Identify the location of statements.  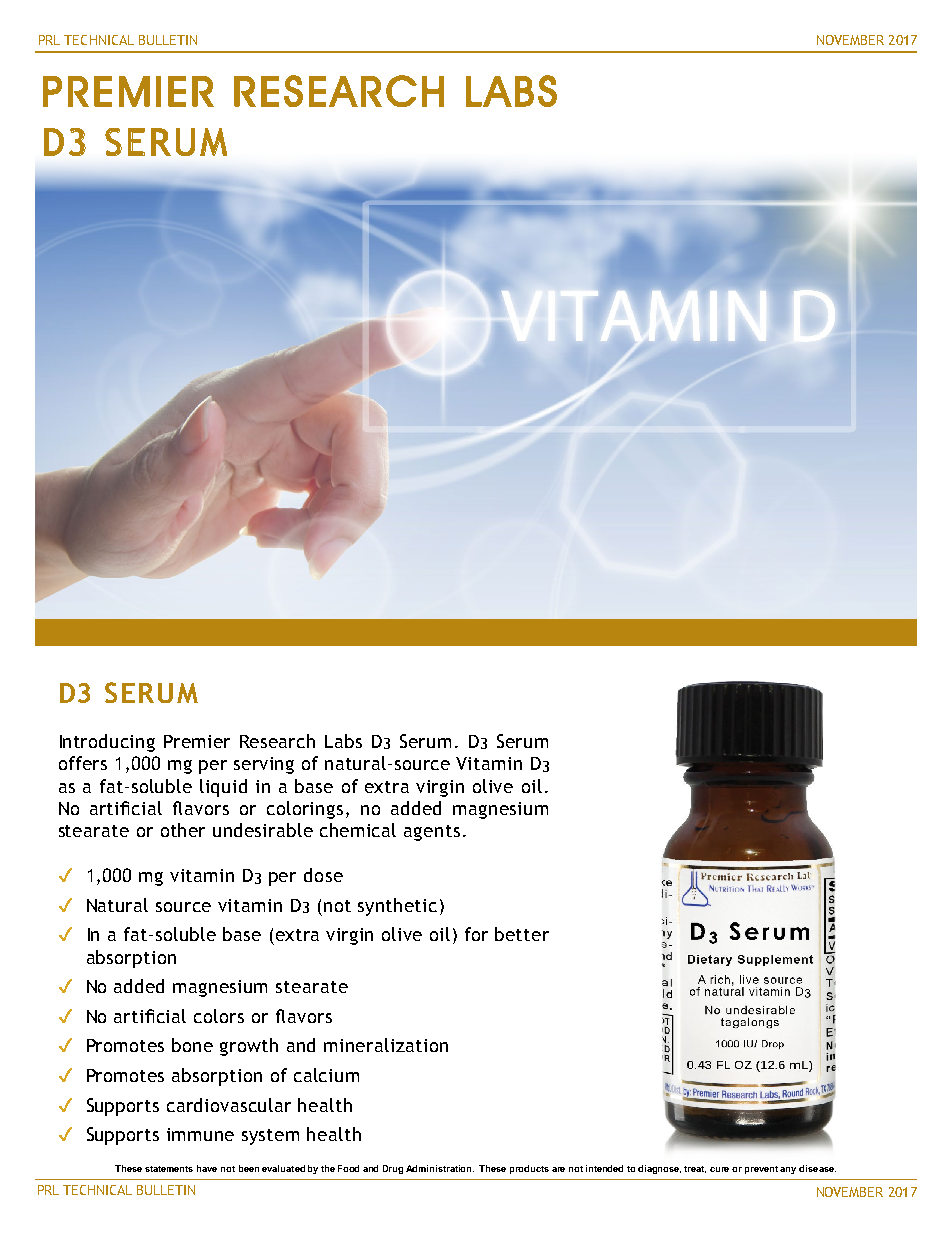
(169, 1169).
